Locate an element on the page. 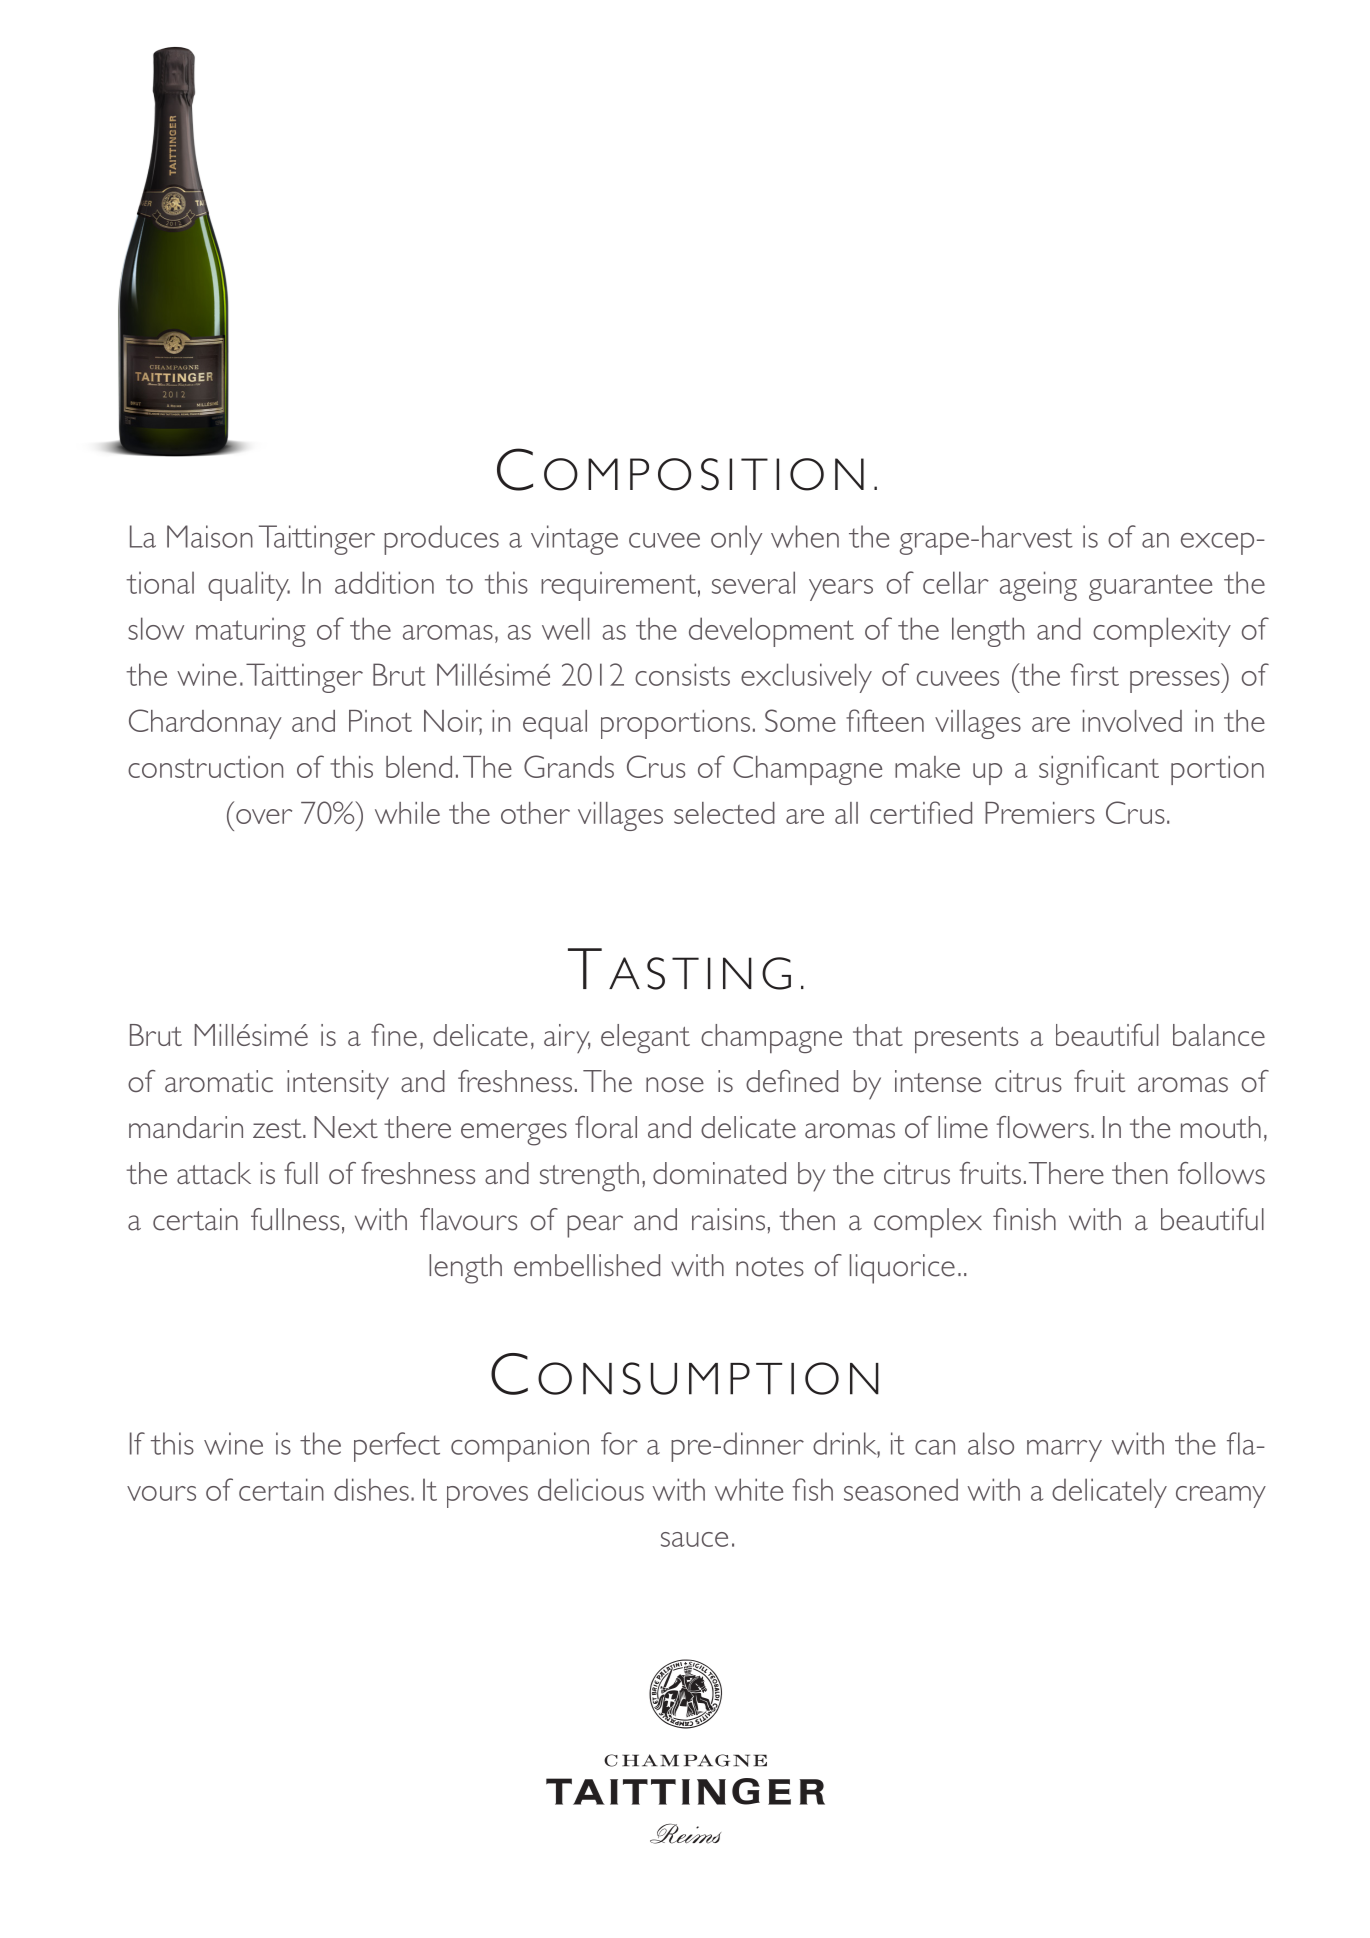 The width and height of the image is (1370, 1938). dishes is located at coordinates (371, 1489).
